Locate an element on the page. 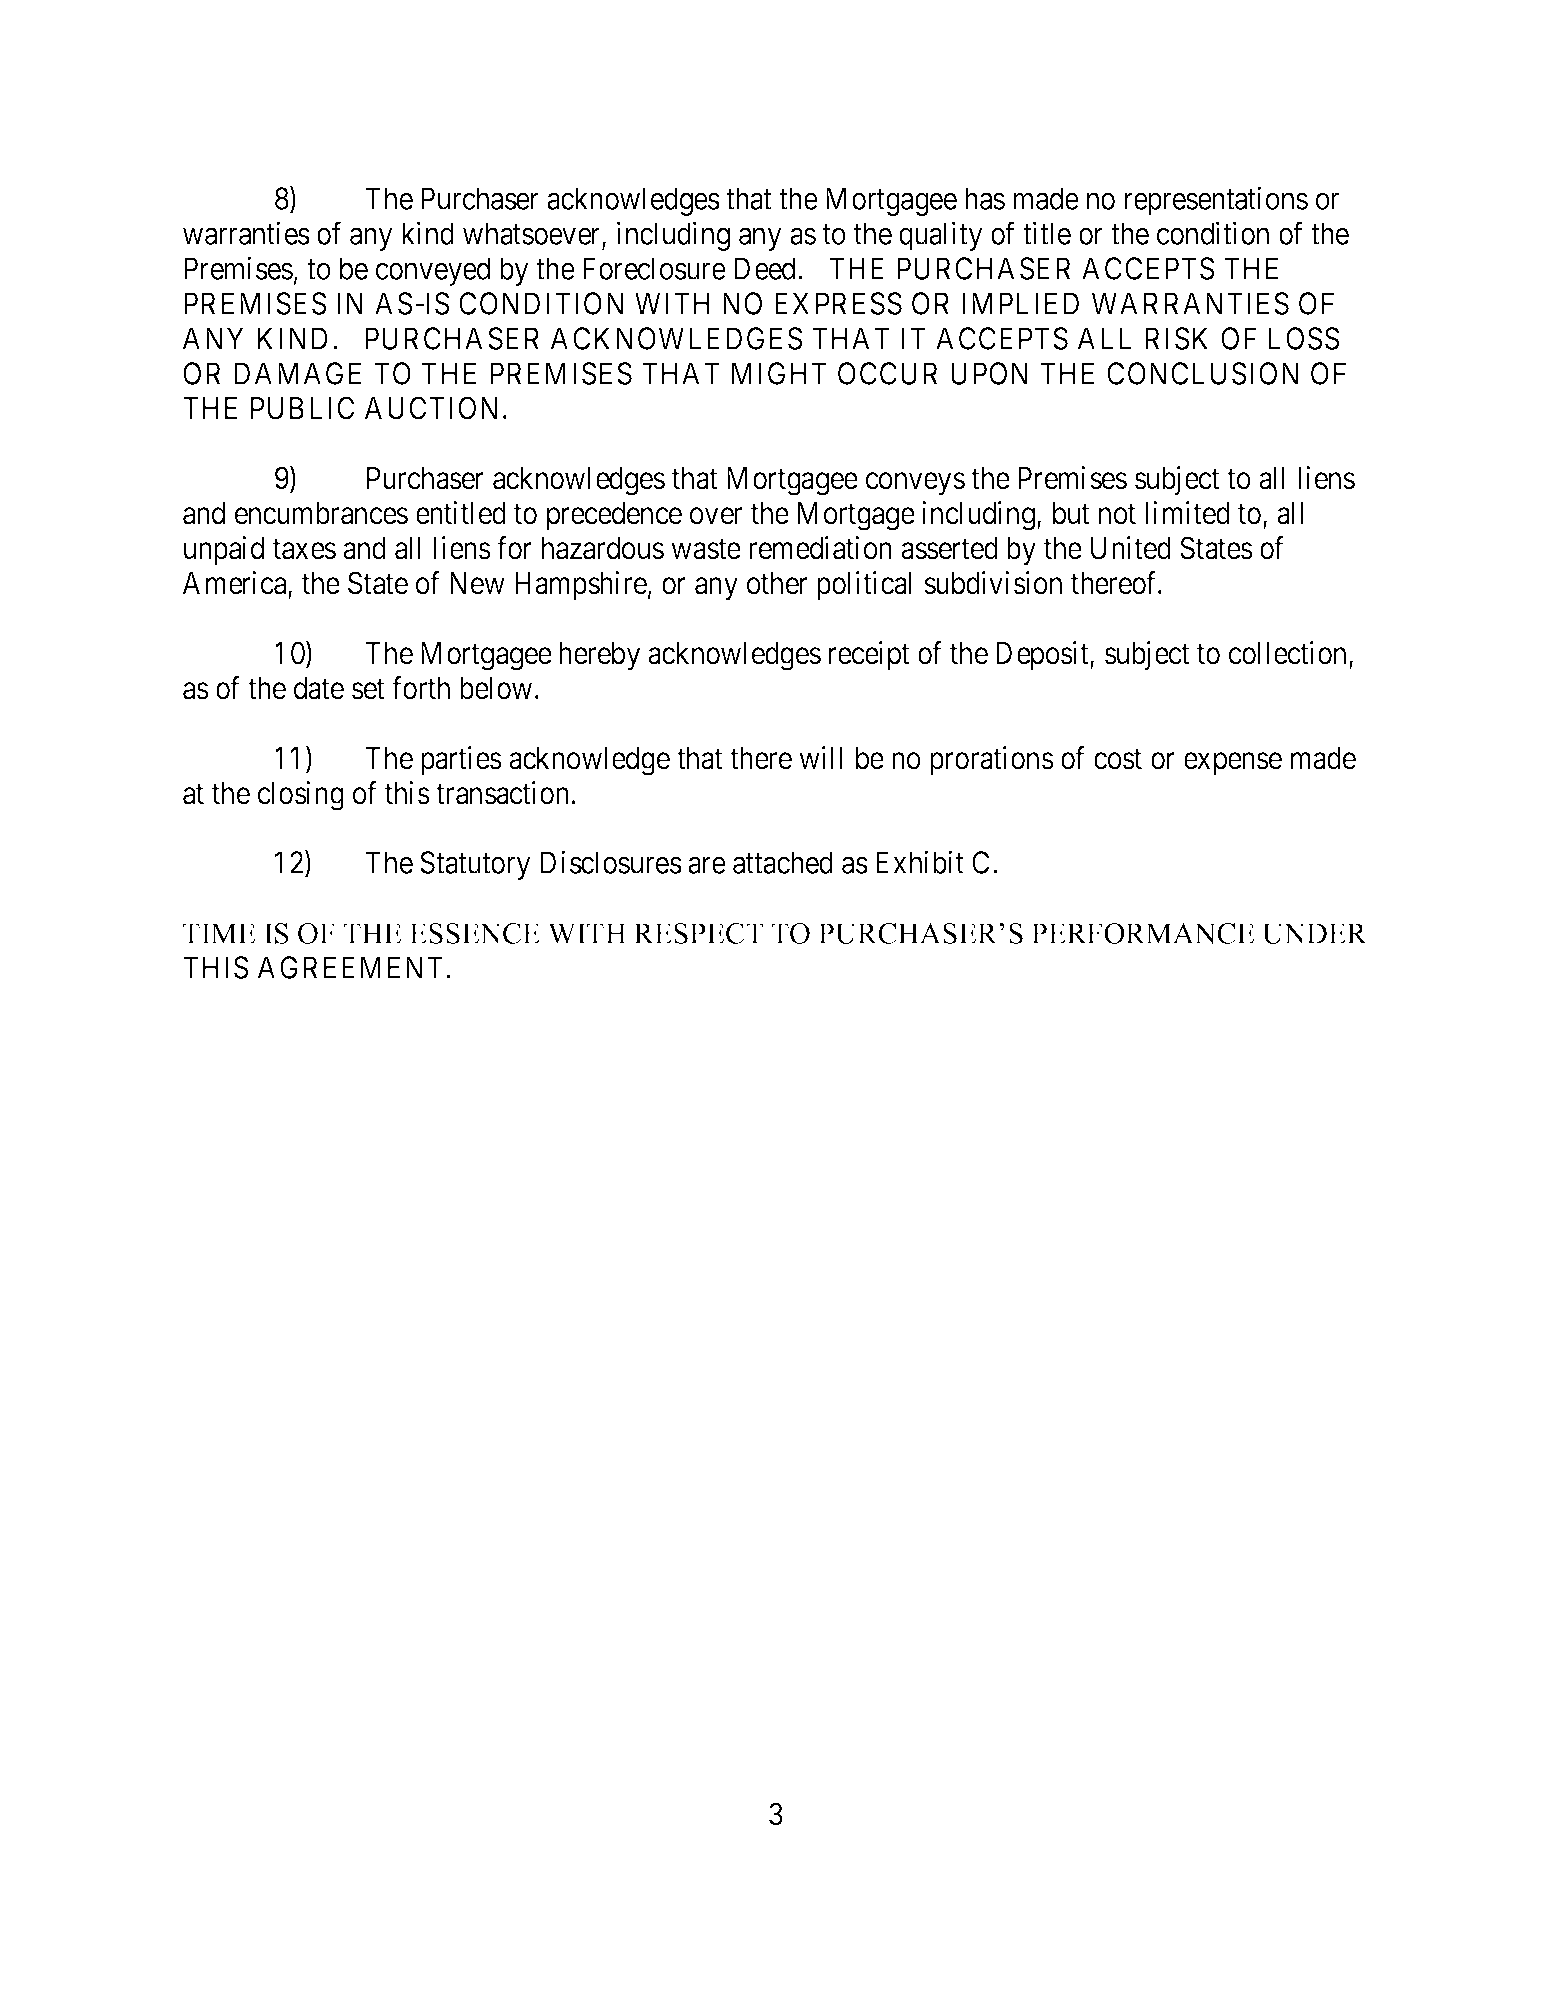  PUBLIC is located at coordinates (302, 408).
